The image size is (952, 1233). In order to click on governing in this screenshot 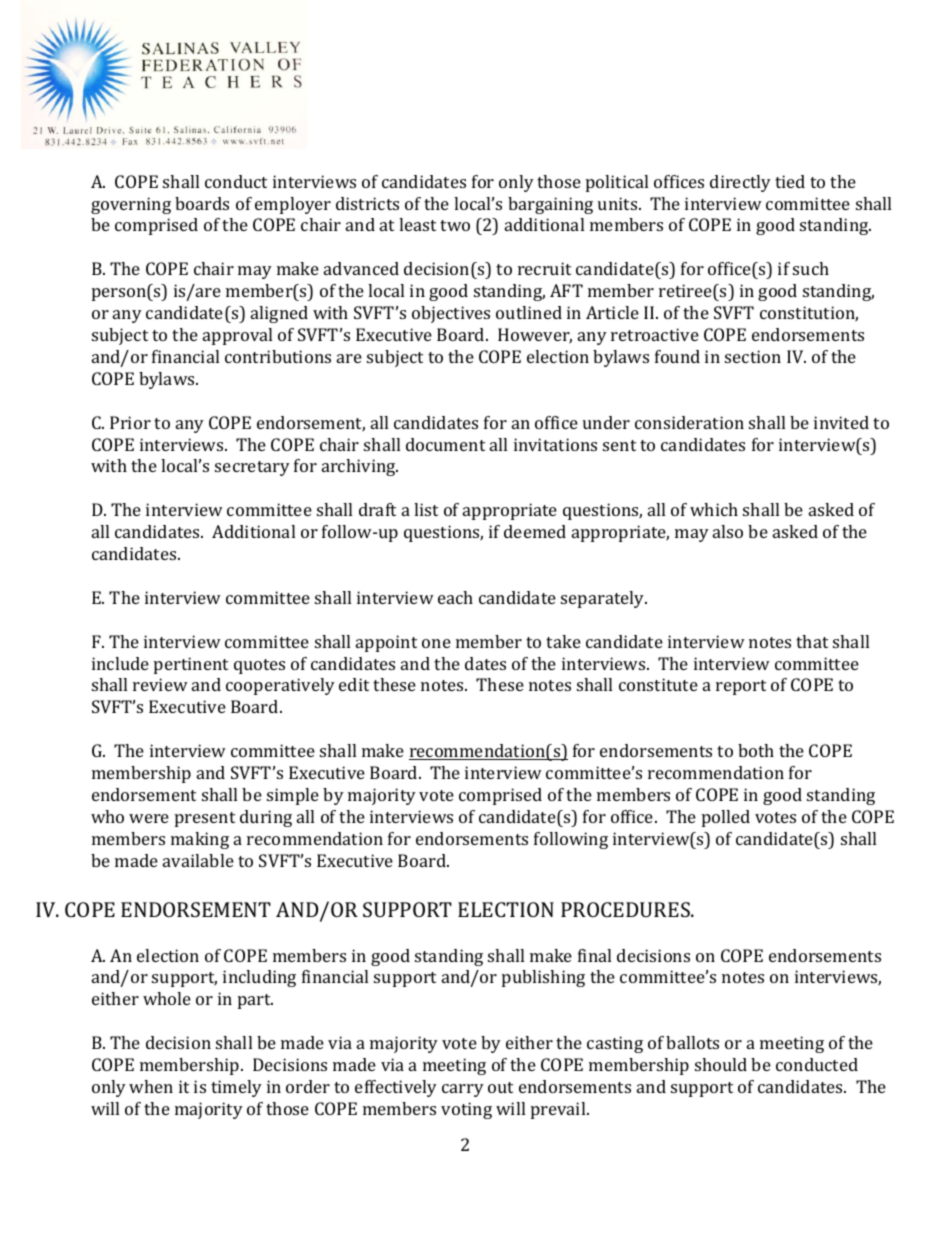, I will do `click(131, 205)`.
